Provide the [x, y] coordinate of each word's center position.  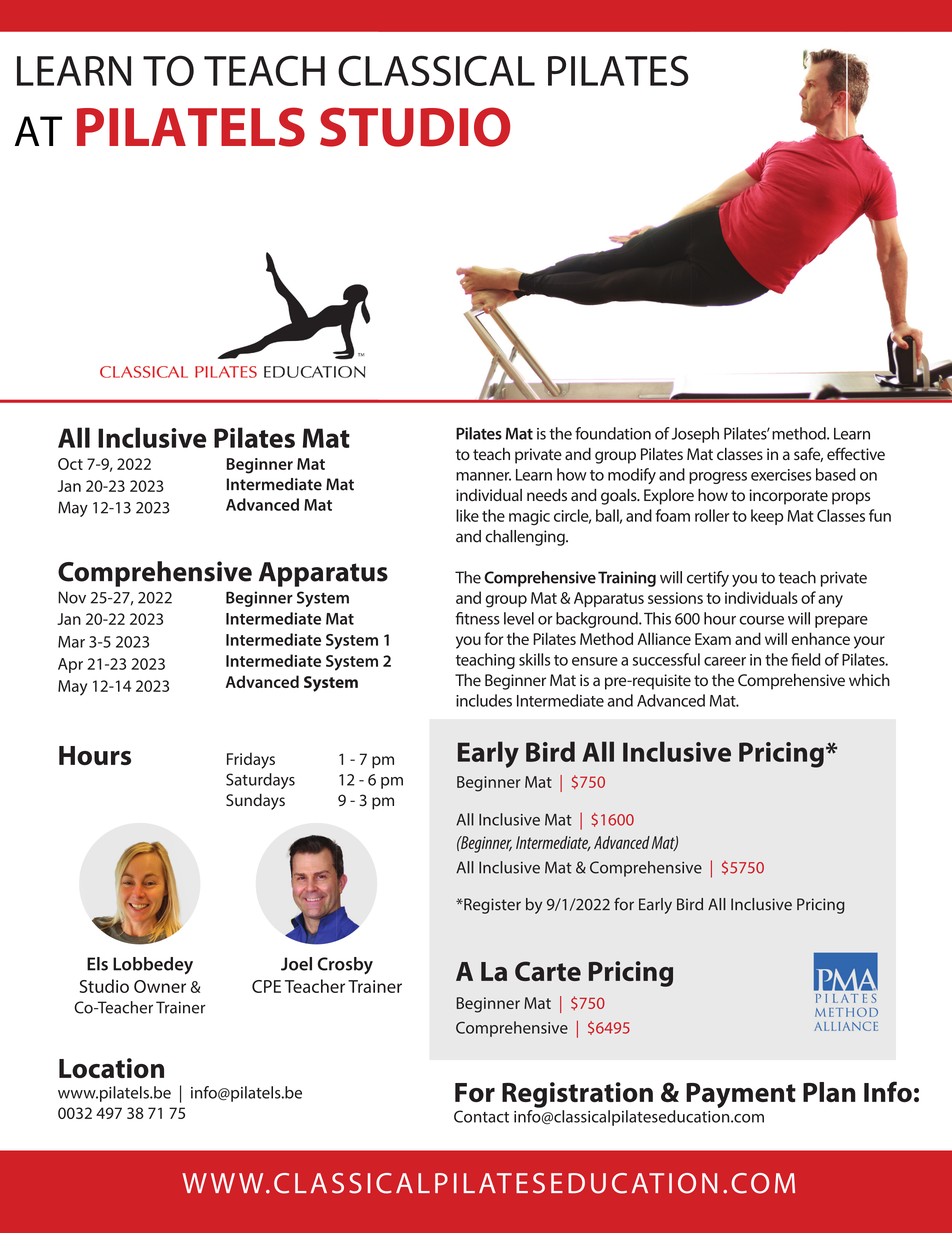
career [725, 661]
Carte [548, 971]
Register [491, 906]
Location [111, 1068]
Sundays [255, 802]
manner [483, 476]
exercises [781, 475]
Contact [481, 1116]
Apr [70, 665]
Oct [70, 464]
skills [534, 659]
